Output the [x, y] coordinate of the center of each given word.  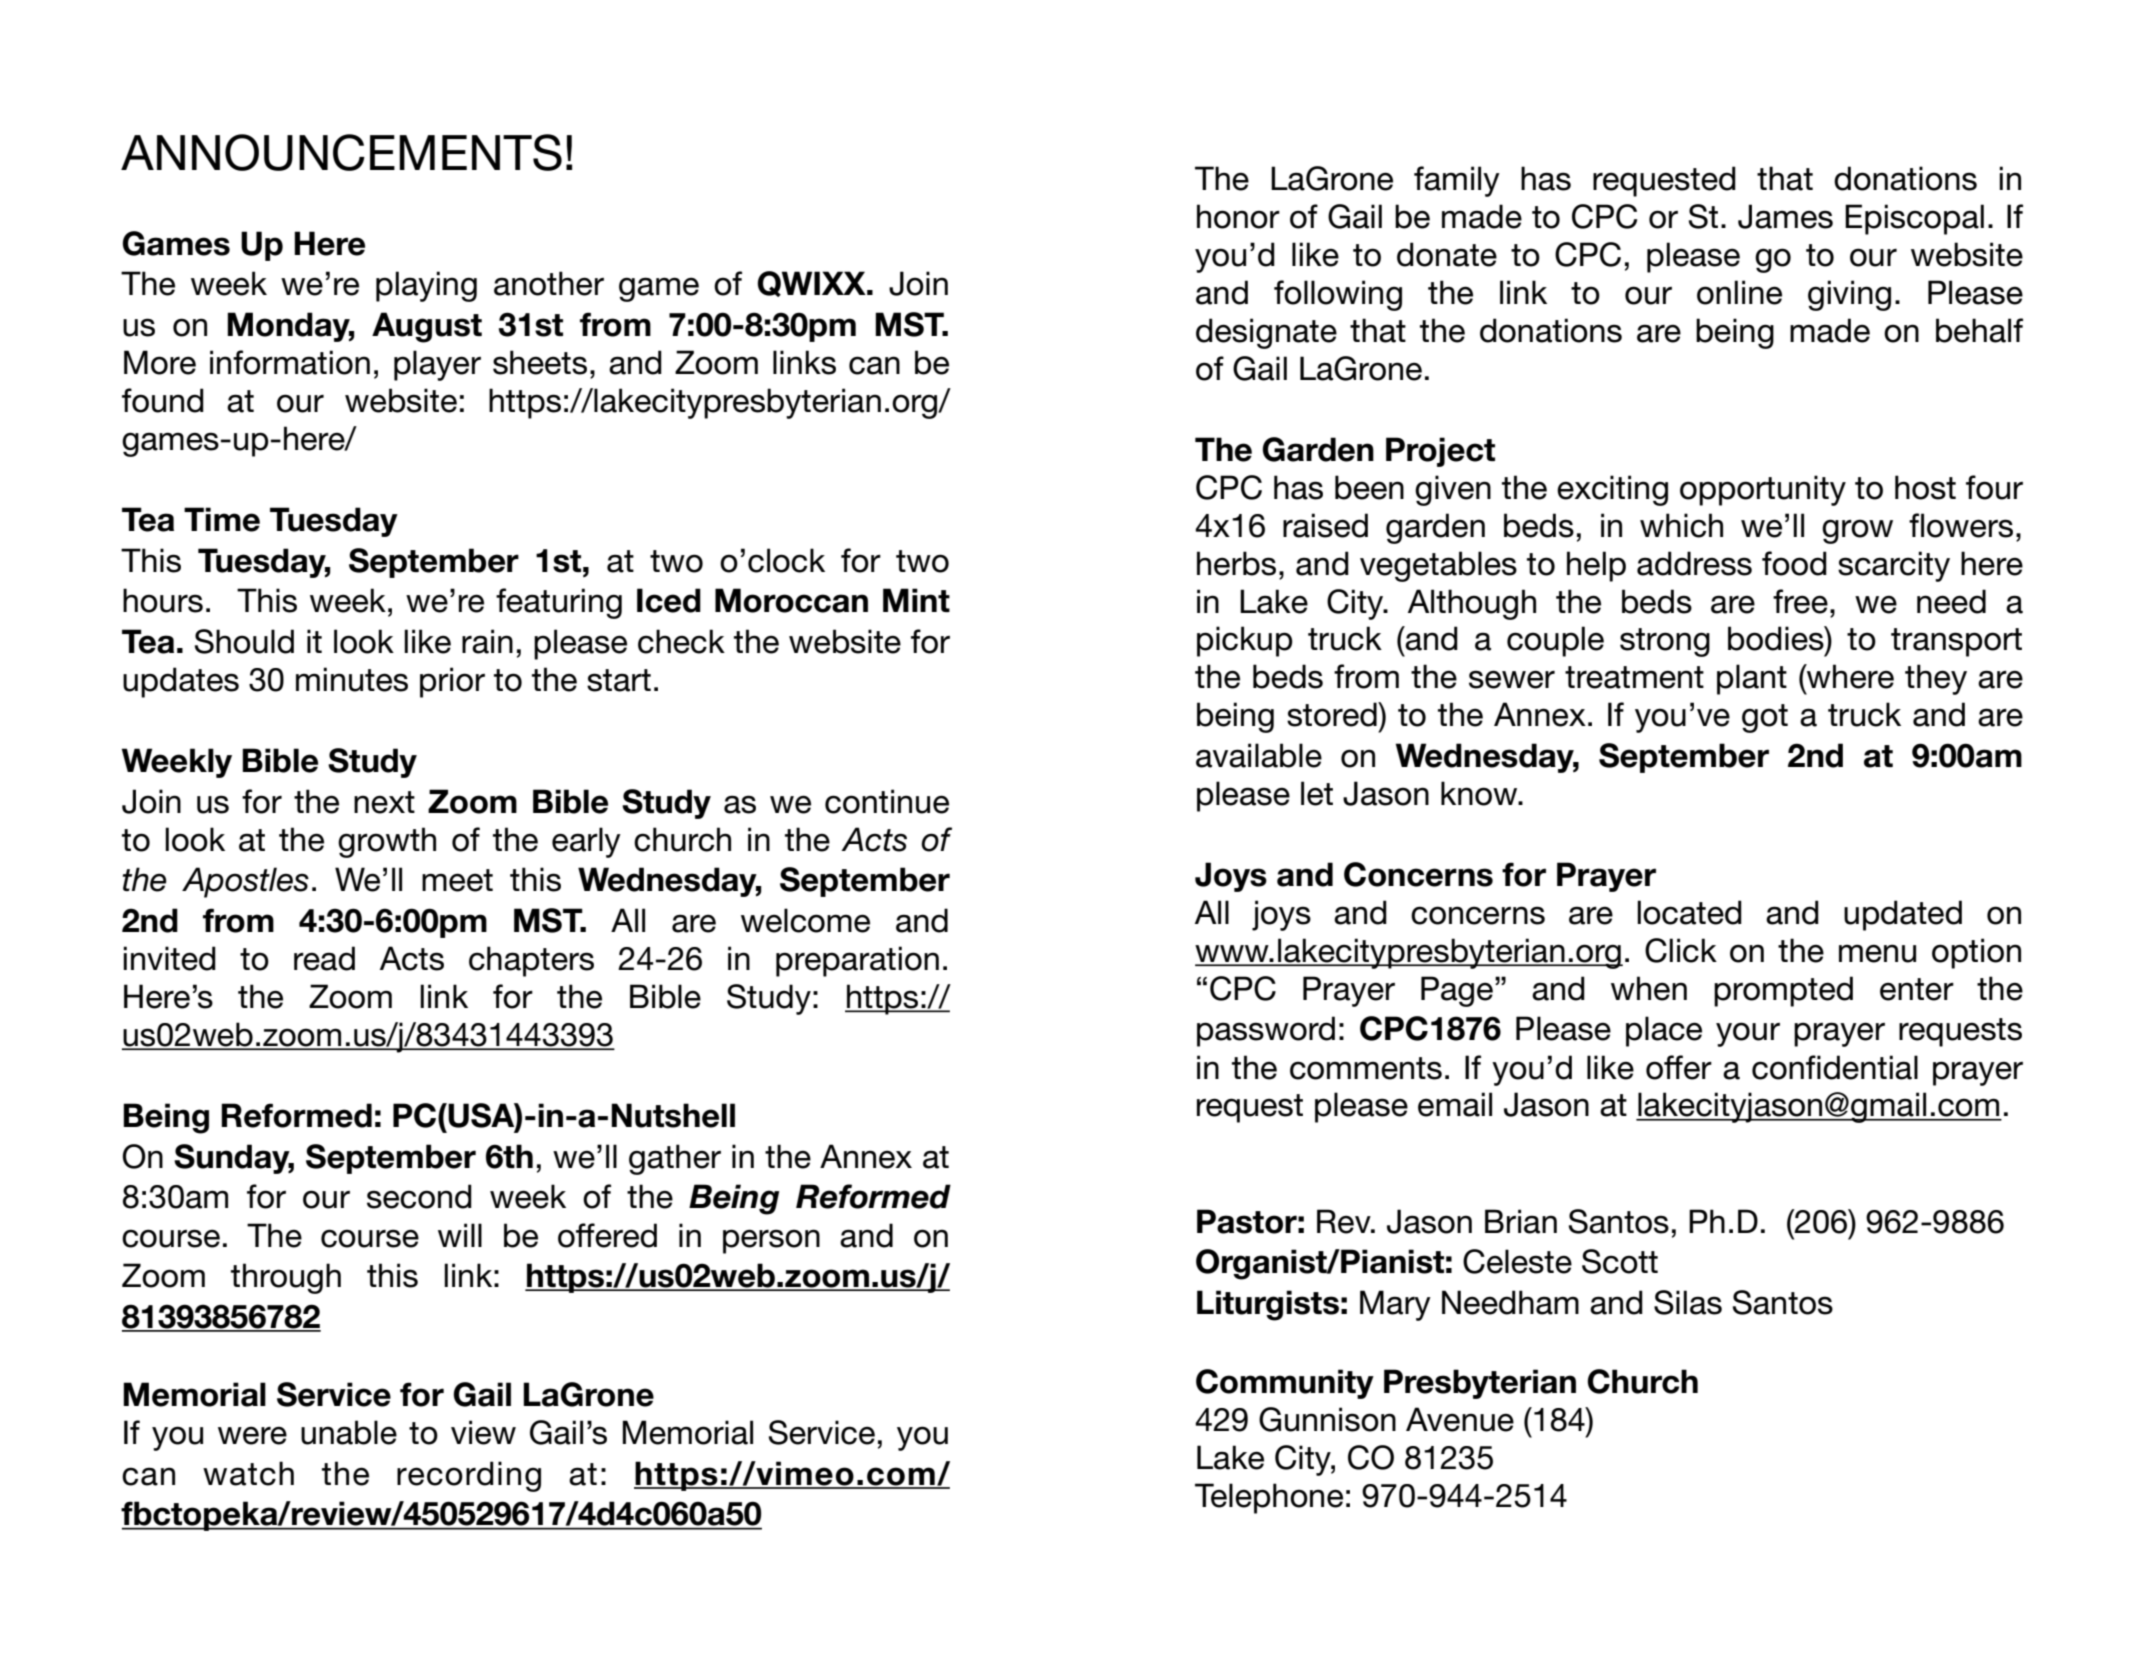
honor [1238, 216]
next [384, 802]
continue [887, 801]
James [1785, 216]
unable [349, 1432]
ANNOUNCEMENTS [341, 152]
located [1689, 912]
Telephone [1269, 1498]
